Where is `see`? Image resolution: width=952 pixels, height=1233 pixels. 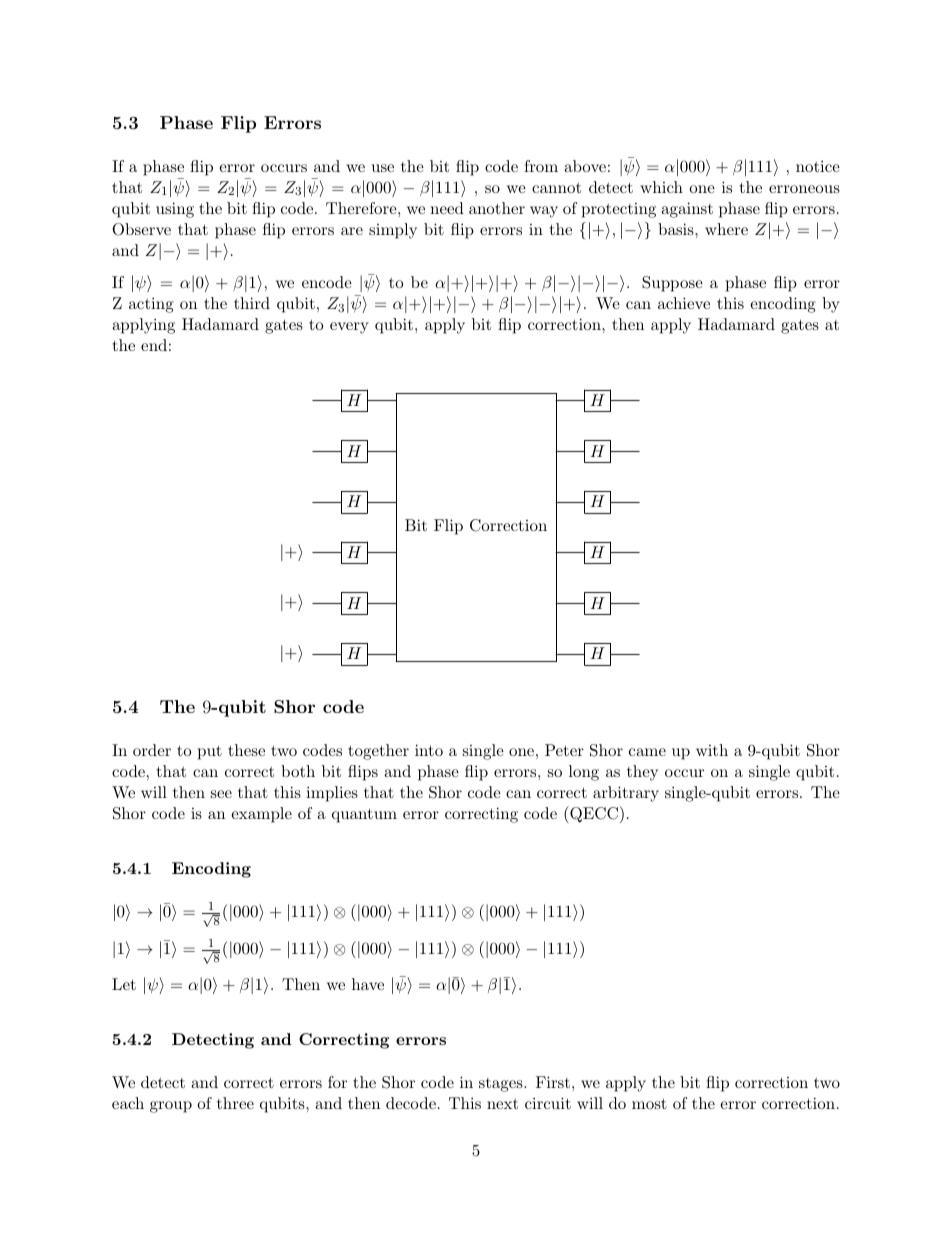 see is located at coordinates (221, 794).
